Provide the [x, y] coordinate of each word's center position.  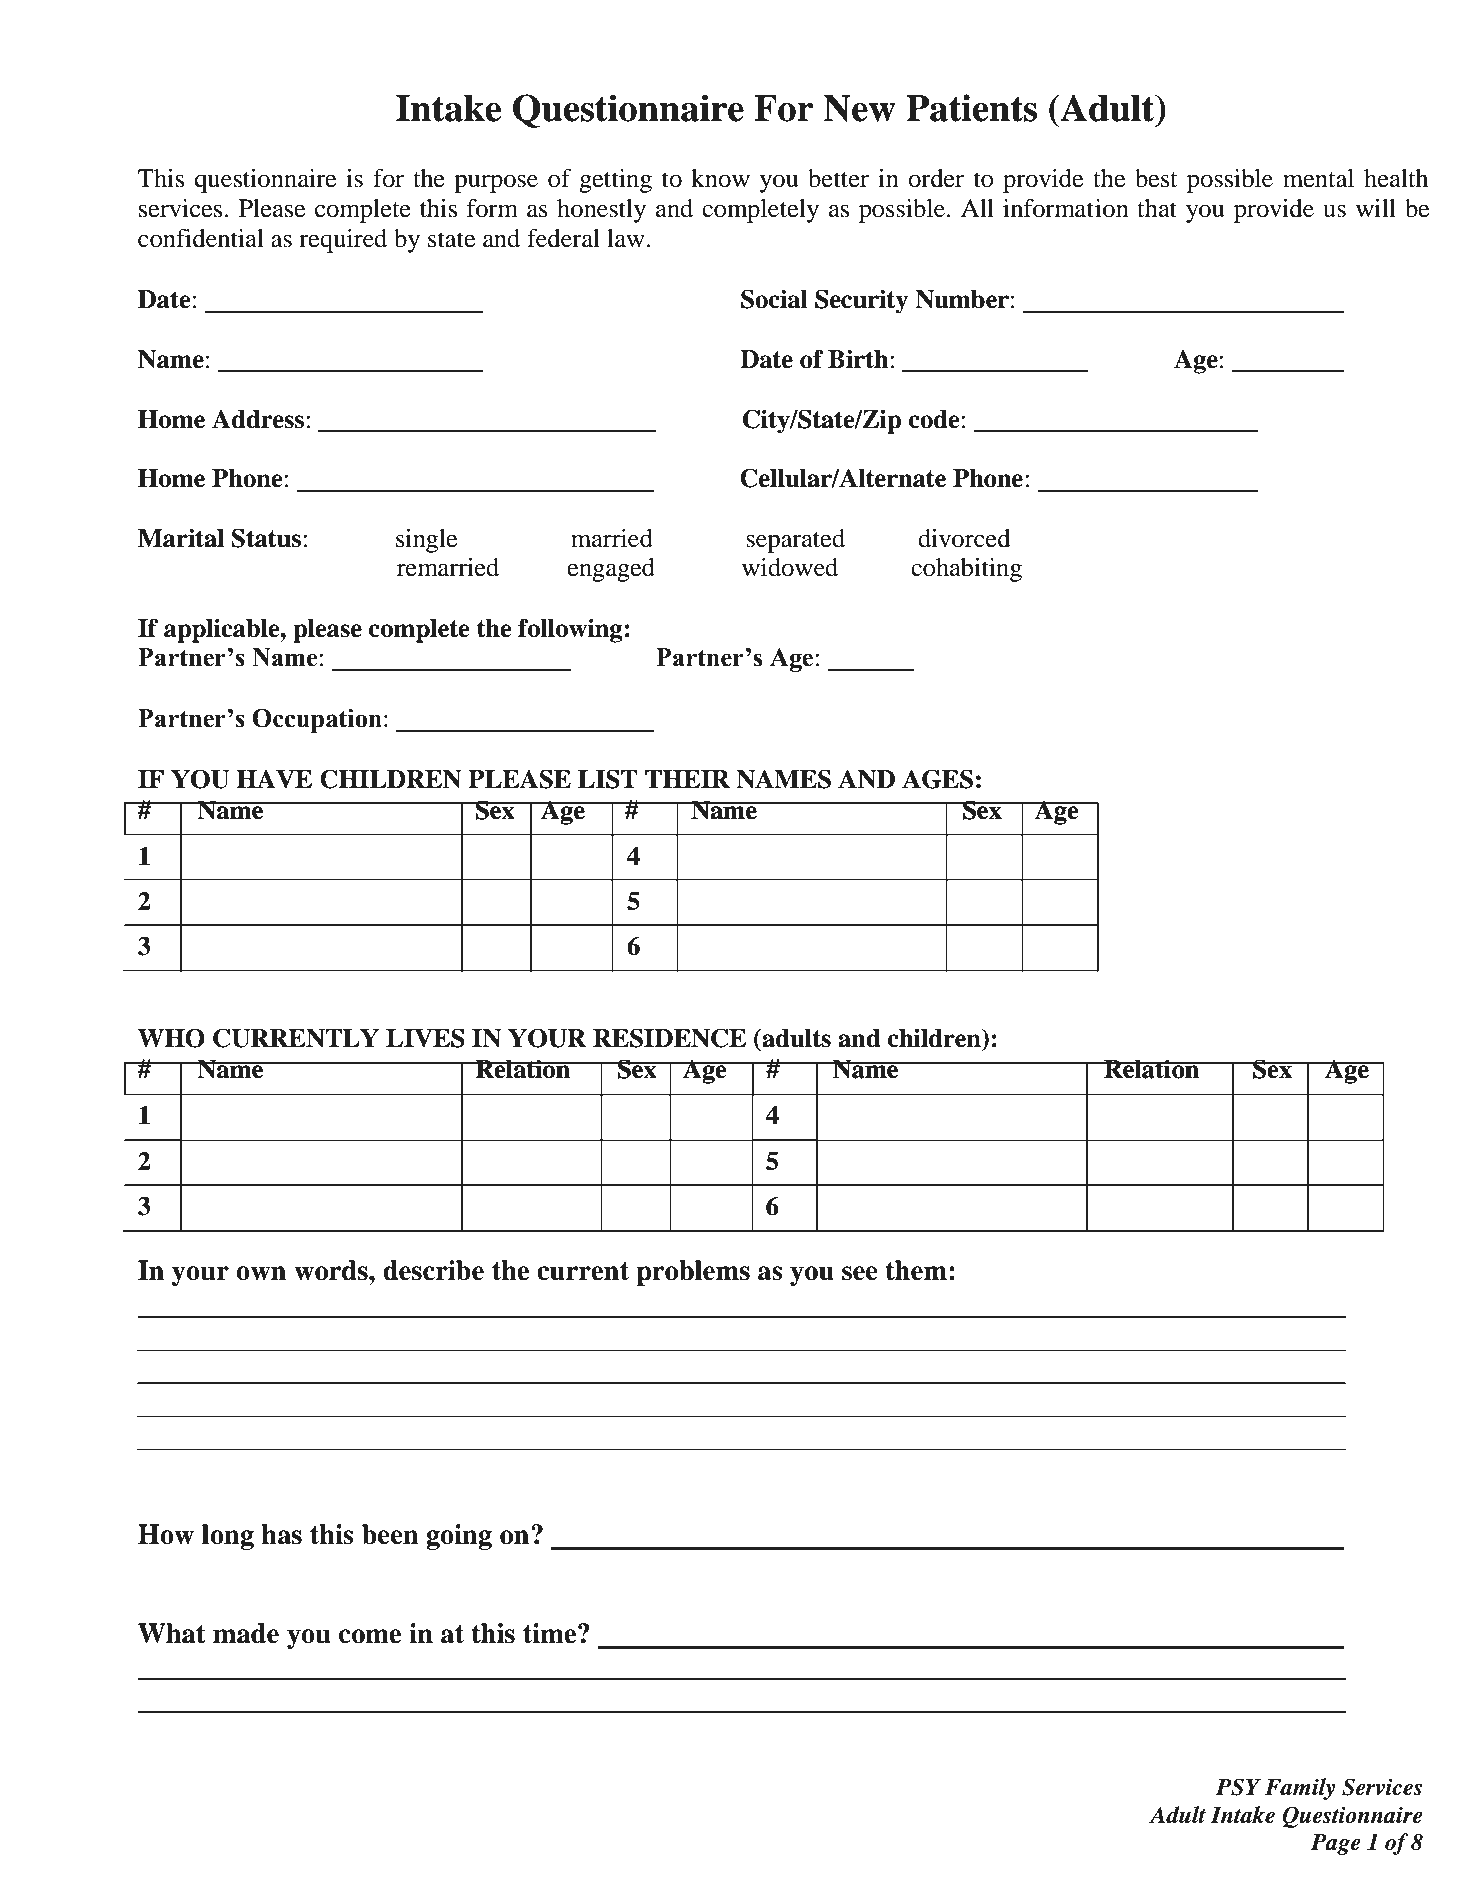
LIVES [425, 1038]
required [343, 241]
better [838, 178]
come [370, 1636]
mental [1318, 178]
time [549, 1633]
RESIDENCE [669, 1038]
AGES [937, 779]
